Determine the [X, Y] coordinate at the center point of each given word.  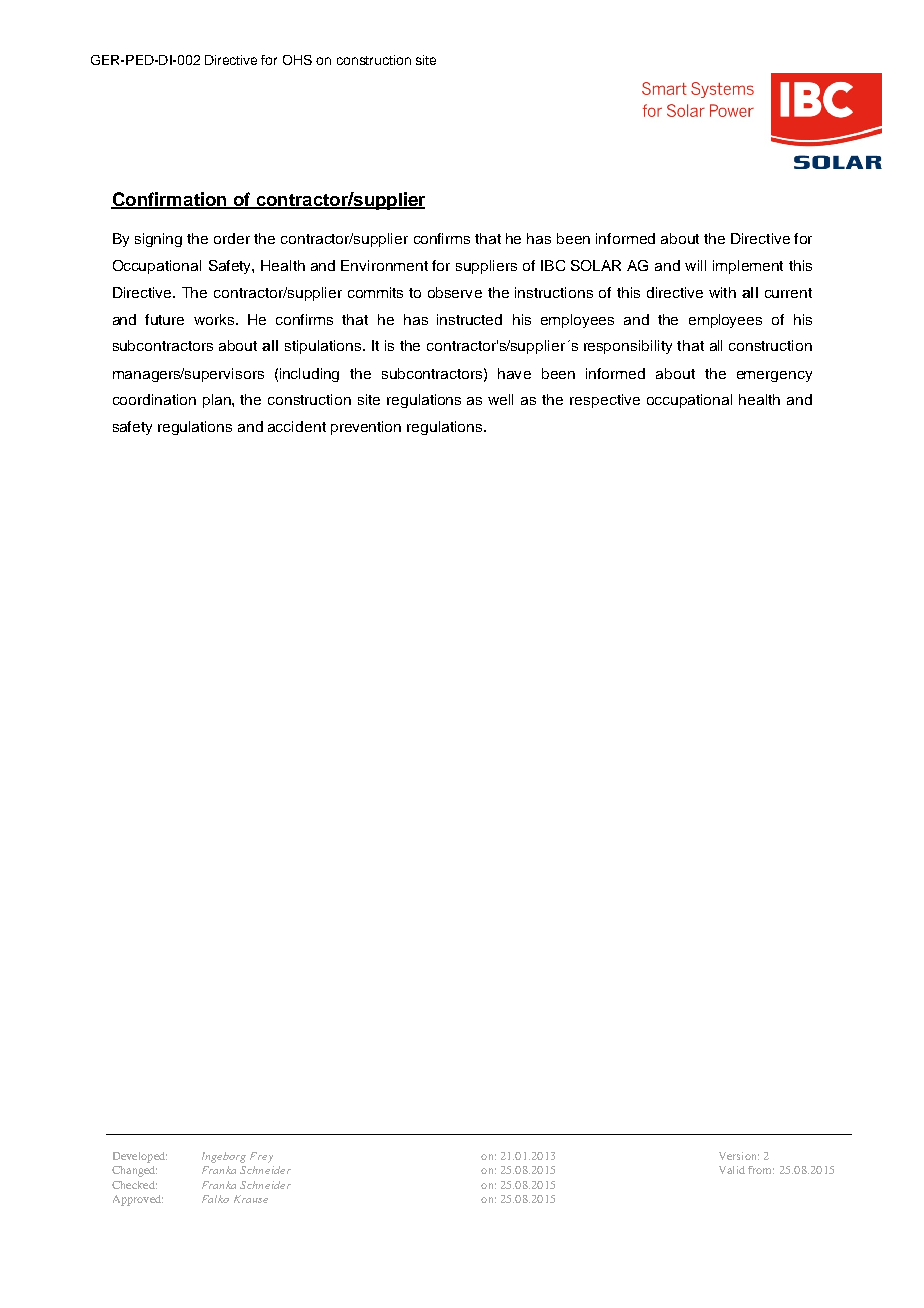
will [695, 265]
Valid [732, 1170]
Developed [140, 1157]
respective [605, 401]
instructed [469, 319]
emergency [774, 376]
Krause [251, 1199]
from [761, 1170]
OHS [297, 60]
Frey [261, 1157]
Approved [138, 1200]
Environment [384, 265]
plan [218, 401]
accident [297, 426]
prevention [366, 428]
